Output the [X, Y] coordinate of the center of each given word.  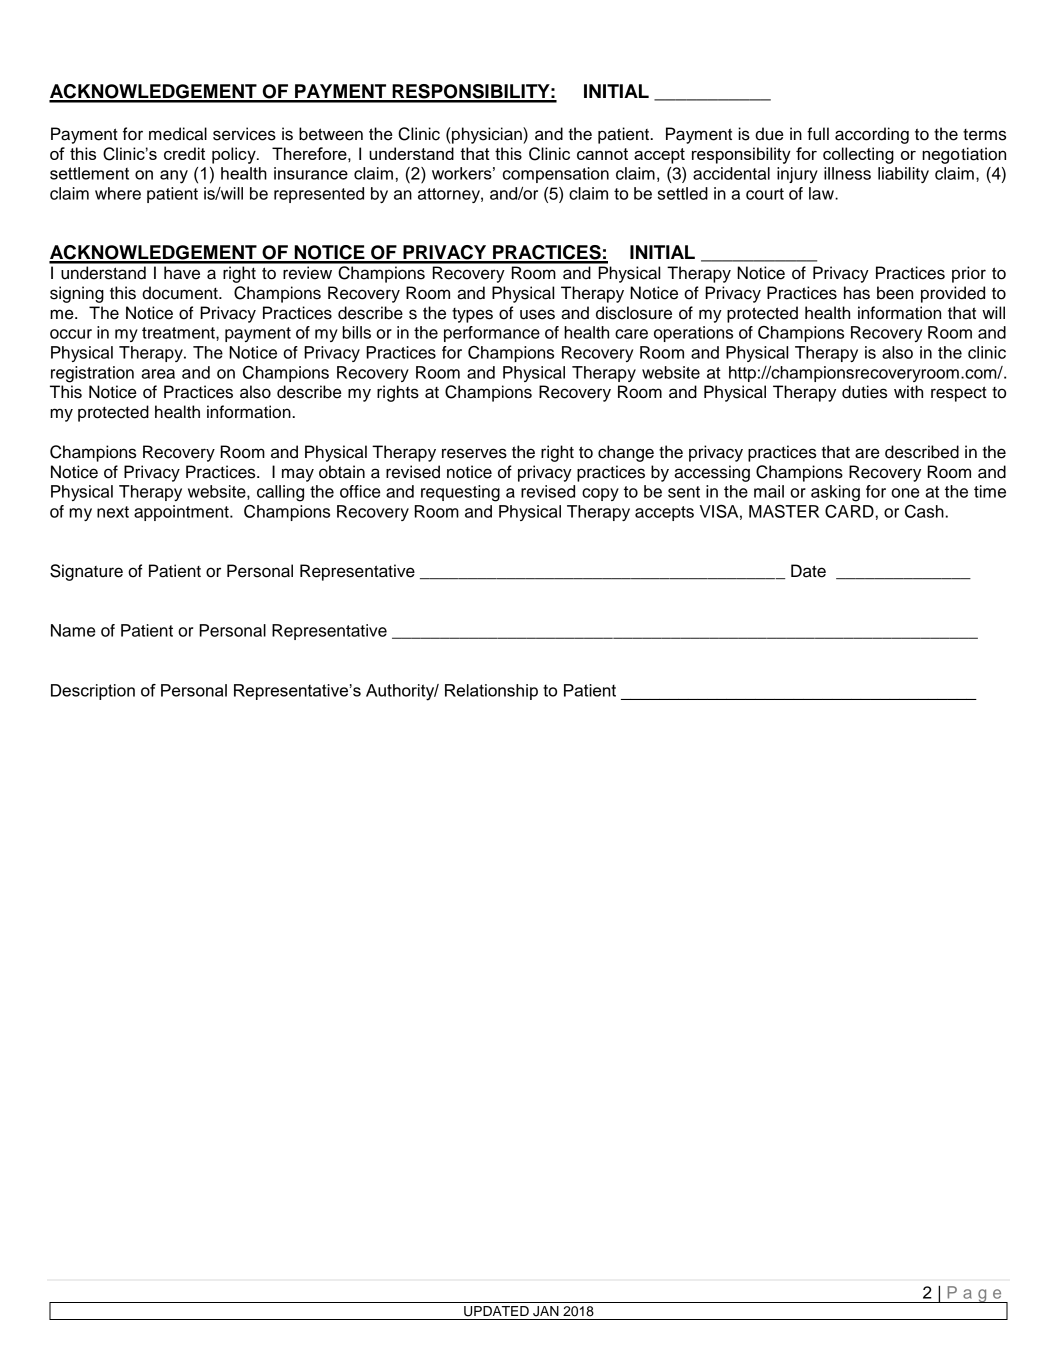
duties [864, 392]
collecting [858, 155]
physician [487, 135]
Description [93, 692]
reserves [474, 453]
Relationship [491, 692]
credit [184, 153]
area [158, 374]
